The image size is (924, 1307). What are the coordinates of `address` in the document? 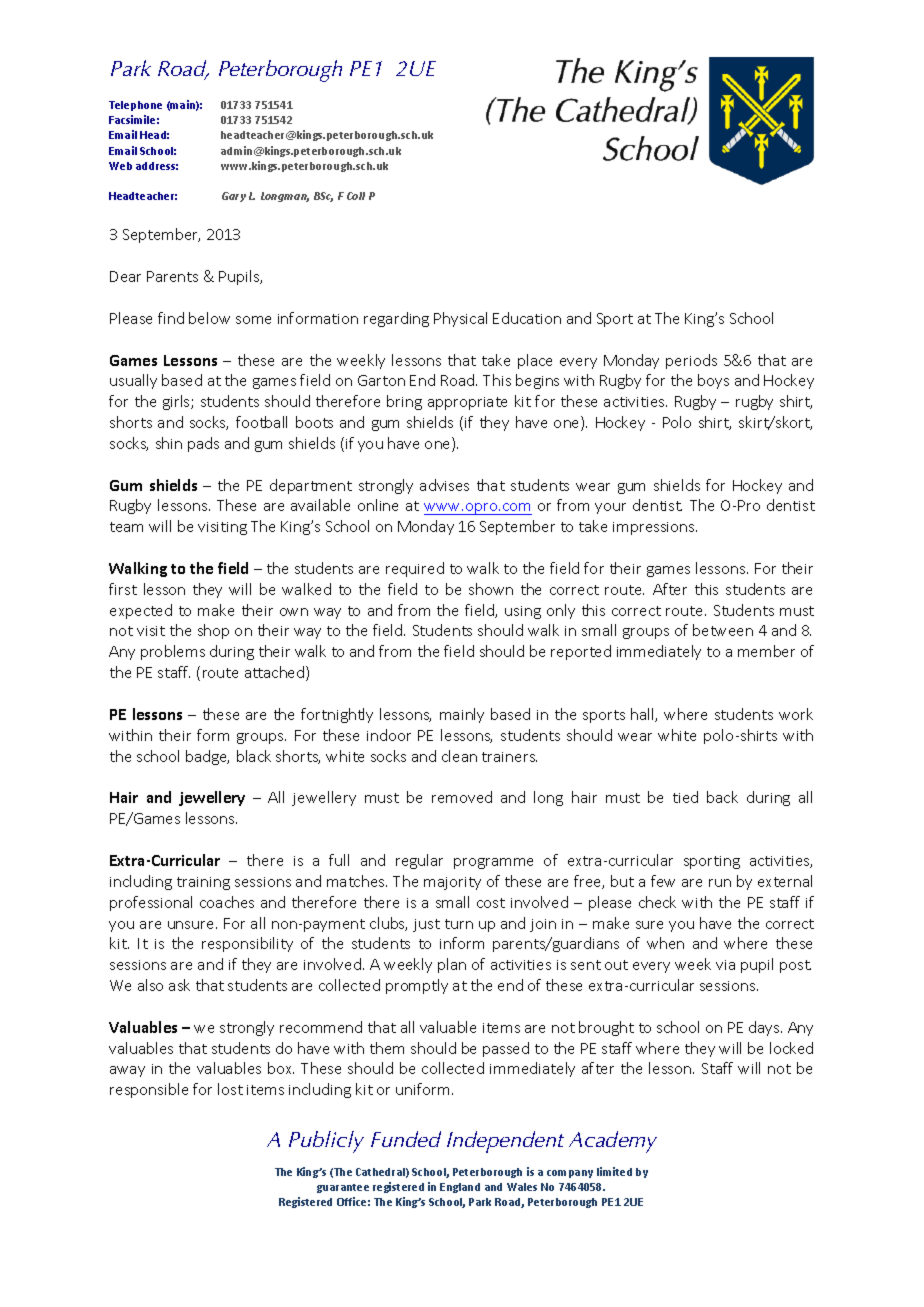 It's located at (157, 166).
